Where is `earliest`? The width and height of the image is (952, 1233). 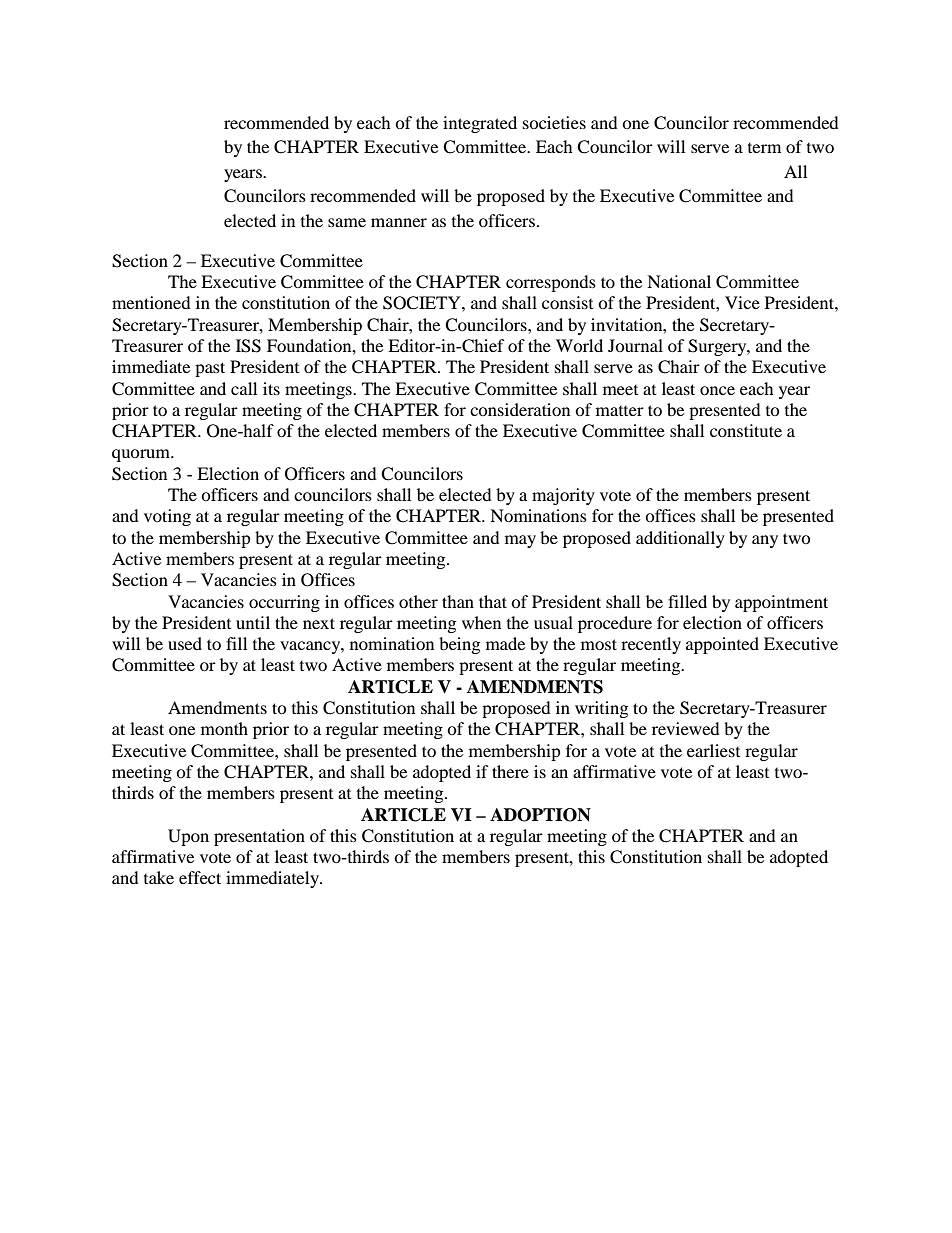 earliest is located at coordinates (713, 750).
